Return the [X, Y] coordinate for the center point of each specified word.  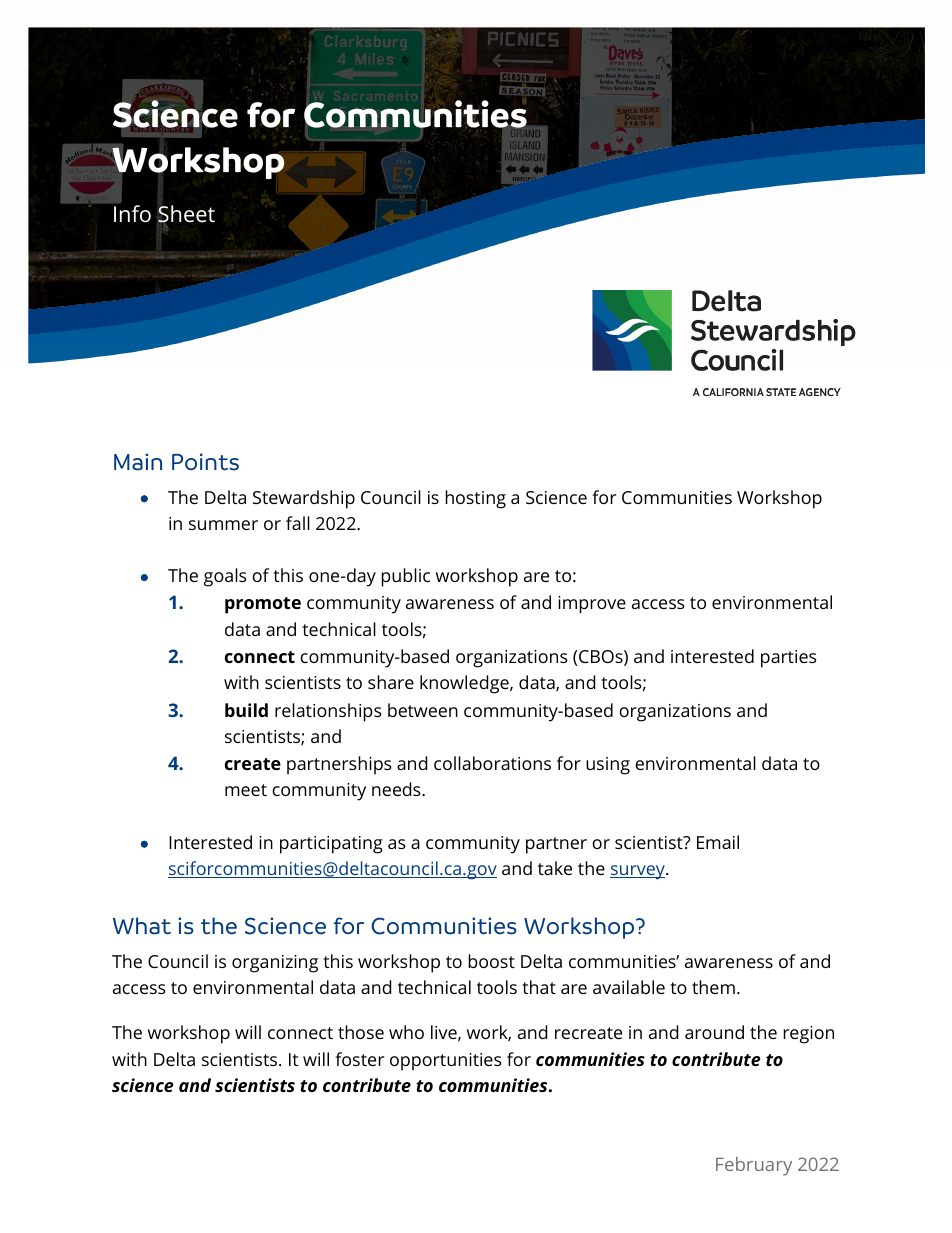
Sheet [186, 215]
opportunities [446, 1062]
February [754, 1166]
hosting [475, 499]
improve [592, 605]
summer [223, 525]
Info [132, 214]
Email [718, 842]
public [405, 577]
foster [359, 1059]
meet [246, 790]
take [555, 868]
